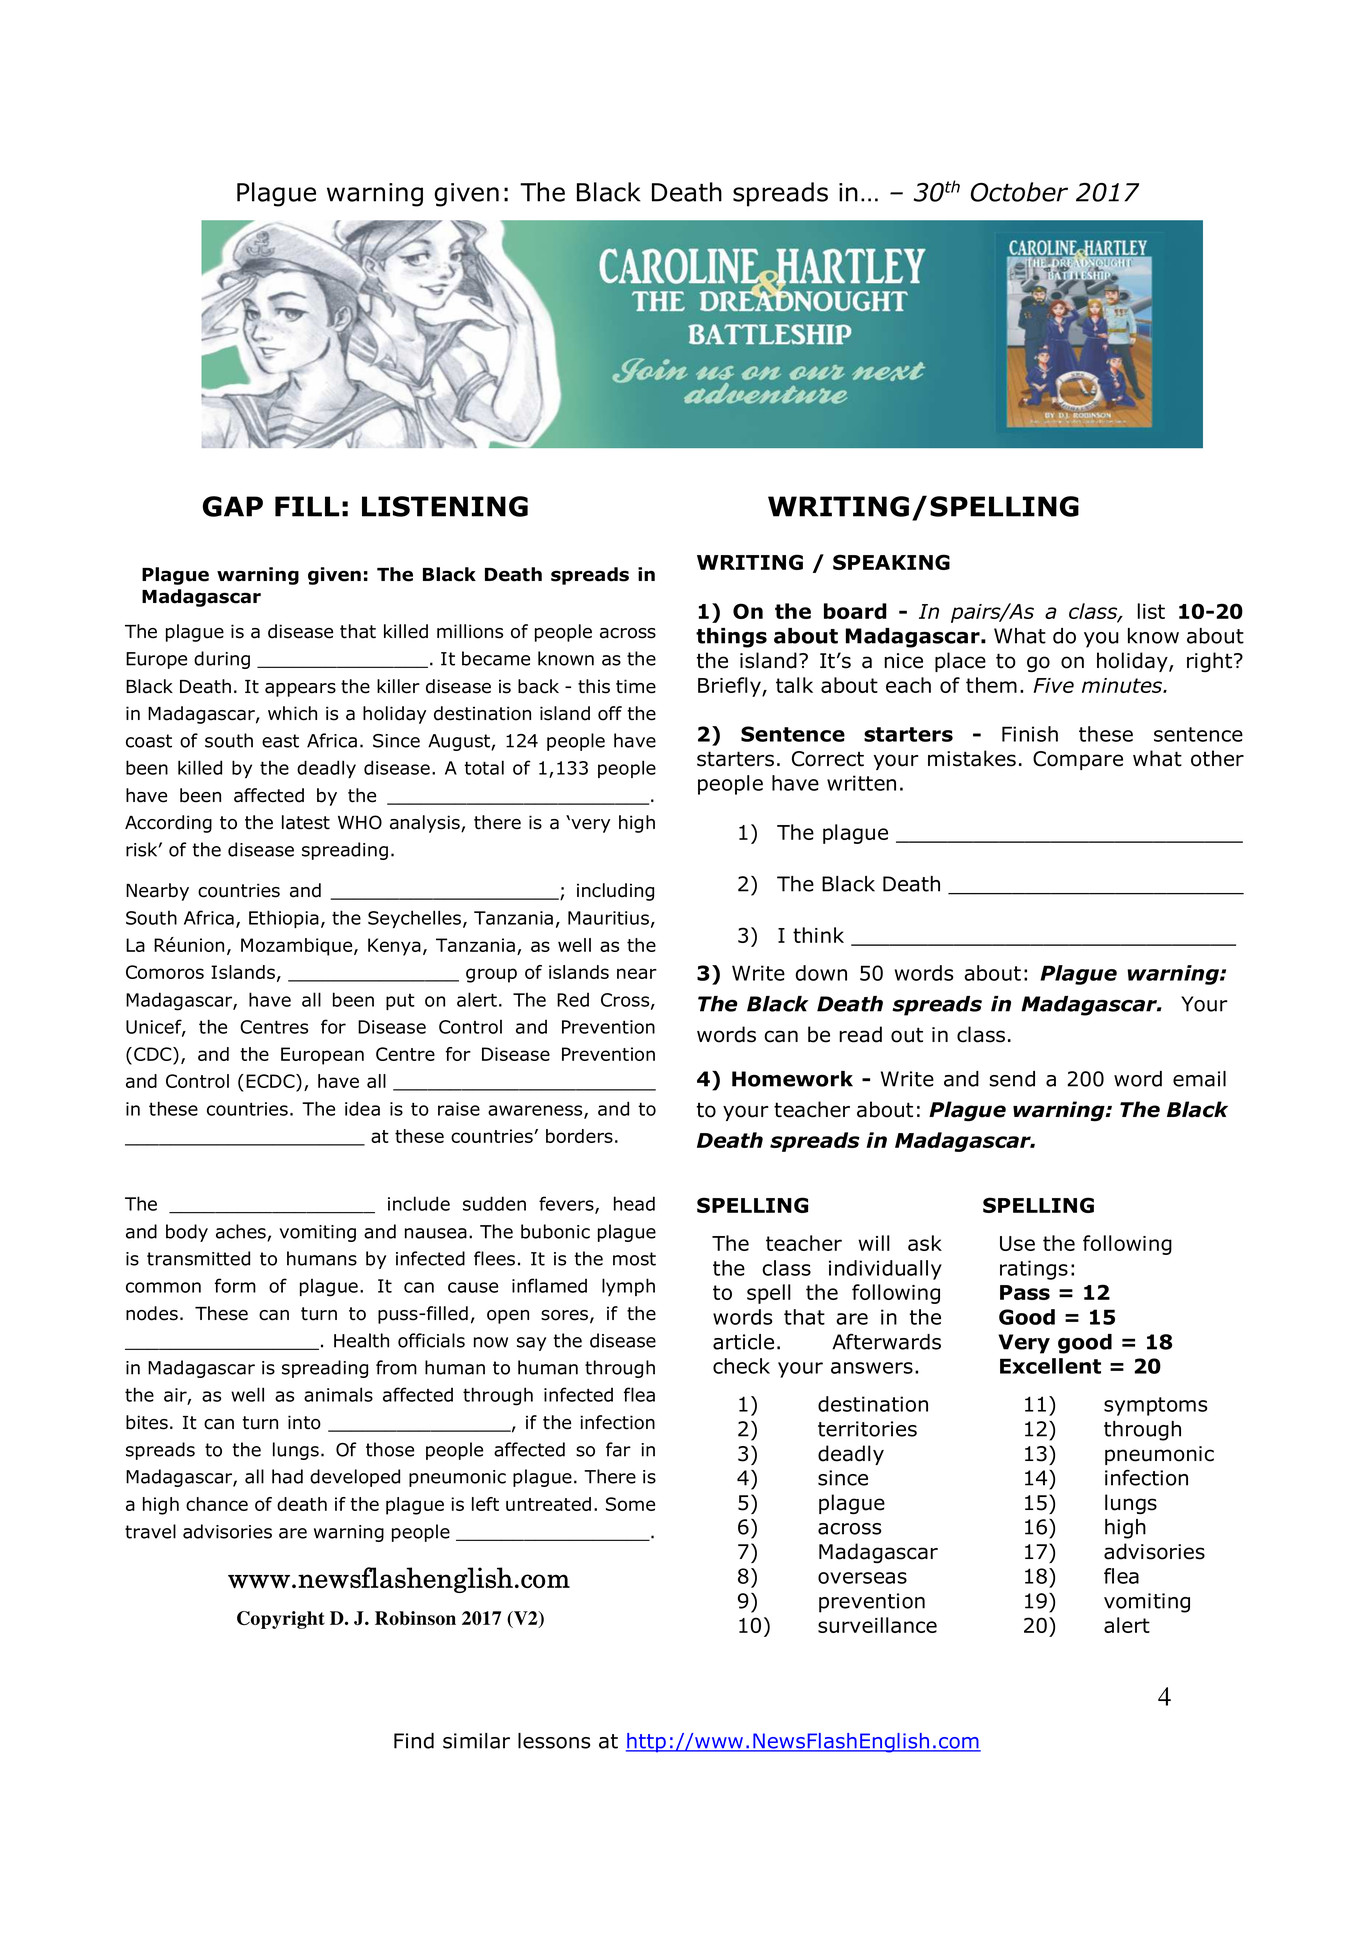 This screenshot has width=1372, height=1942. Describe the element at coordinates (608, 918) in the screenshot. I see `Mauritius` at that location.
